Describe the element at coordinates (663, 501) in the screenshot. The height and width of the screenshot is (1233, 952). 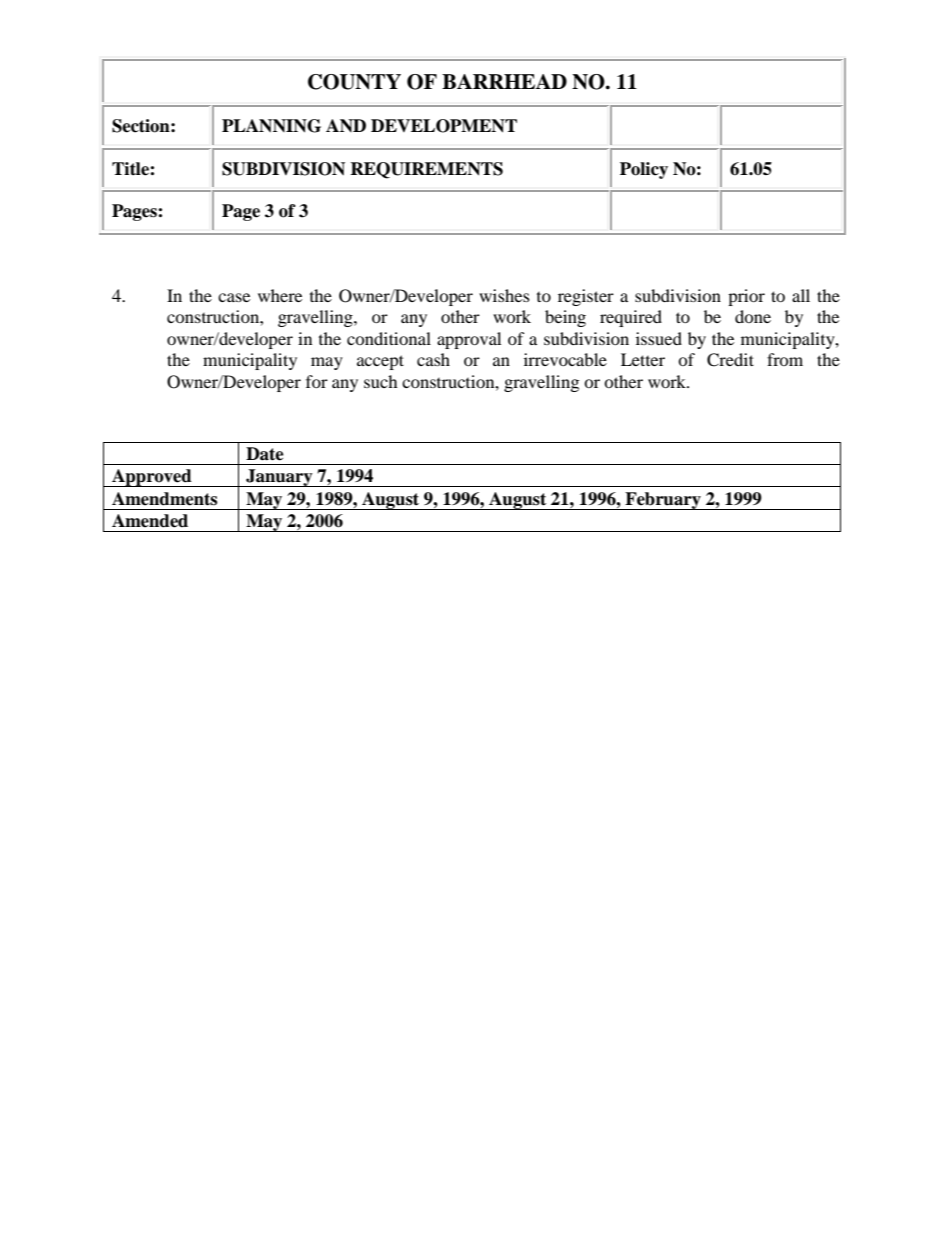
I see `February` at that location.
